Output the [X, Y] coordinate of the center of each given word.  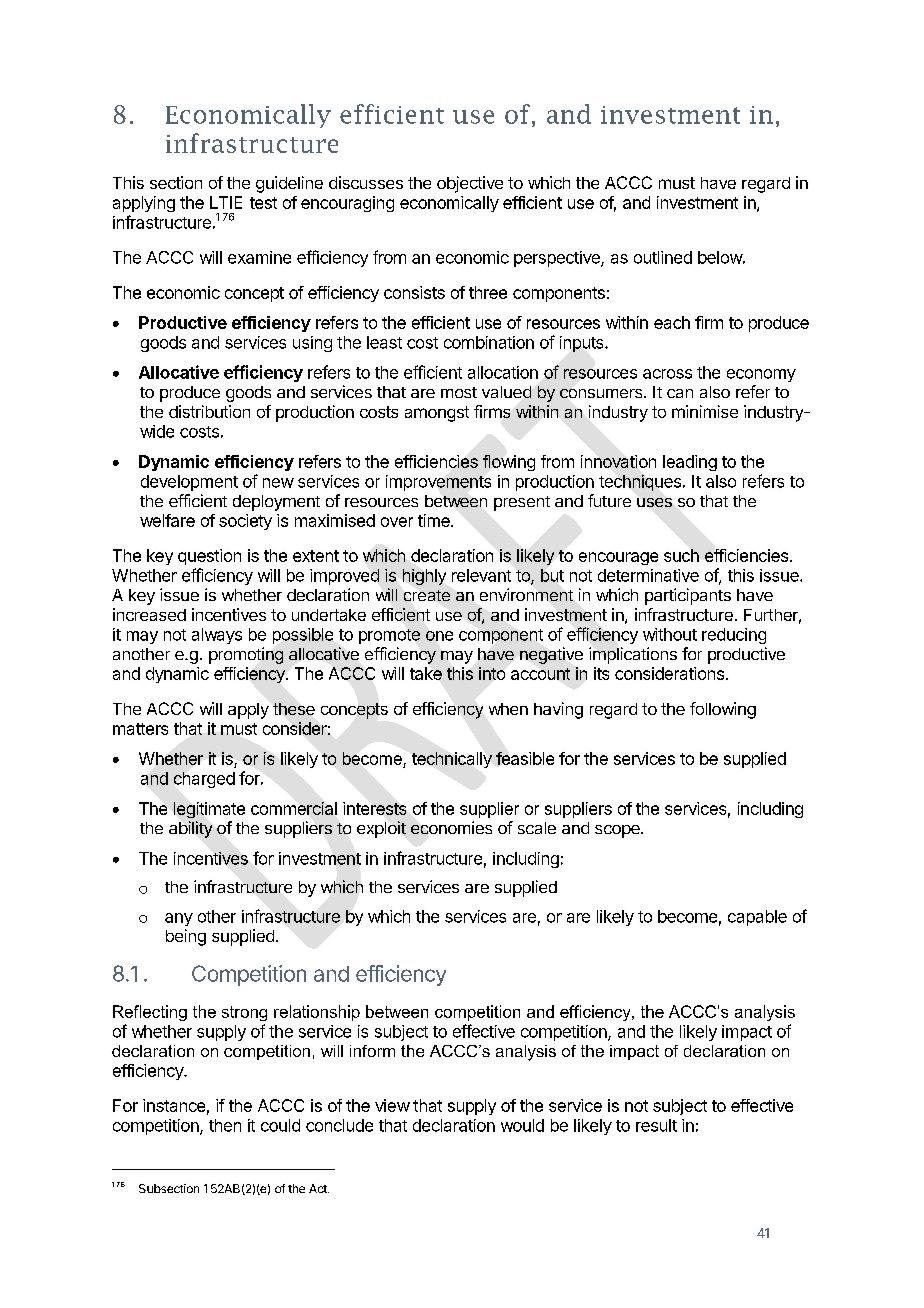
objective [470, 184]
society [245, 522]
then [225, 1125]
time [435, 520]
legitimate [209, 810]
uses [654, 502]
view [392, 1105]
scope [618, 831]
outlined [663, 257]
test [263, 203]
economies [451, 827]
